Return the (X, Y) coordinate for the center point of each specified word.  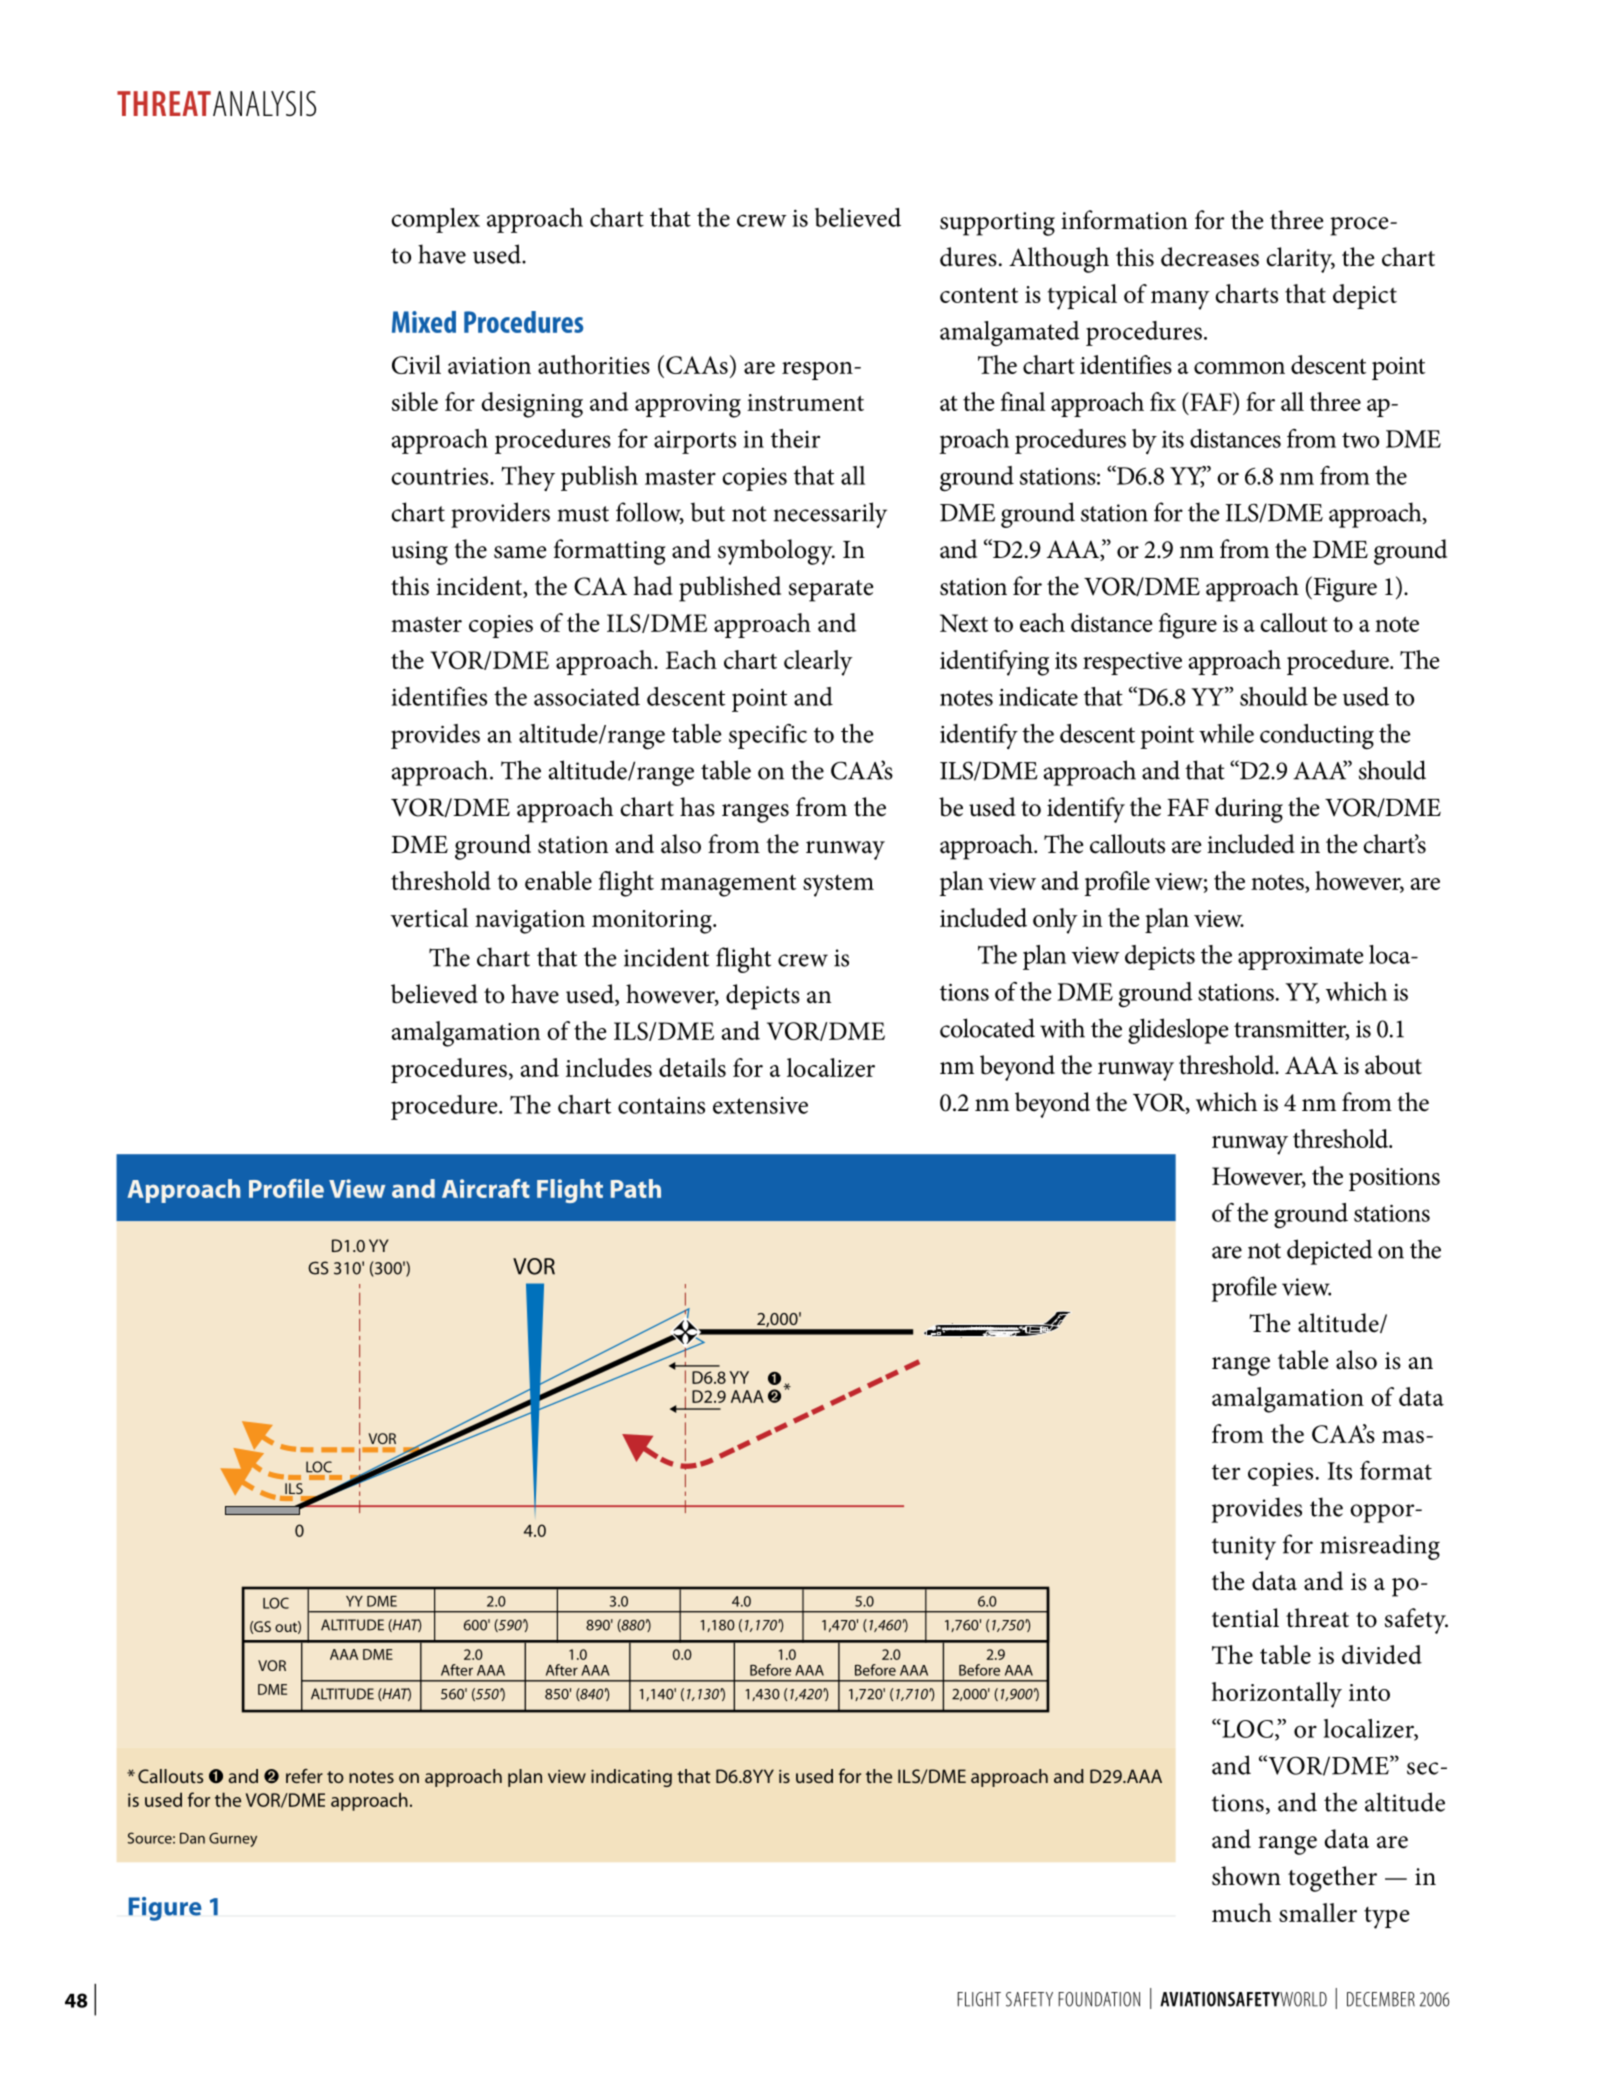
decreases (1210, 257)
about (1393, 1065)
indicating (631, 1778)
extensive (760, 1105)
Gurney (233, 1840)
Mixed (424, 322)
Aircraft (486, 1188)
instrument (805, 402)
